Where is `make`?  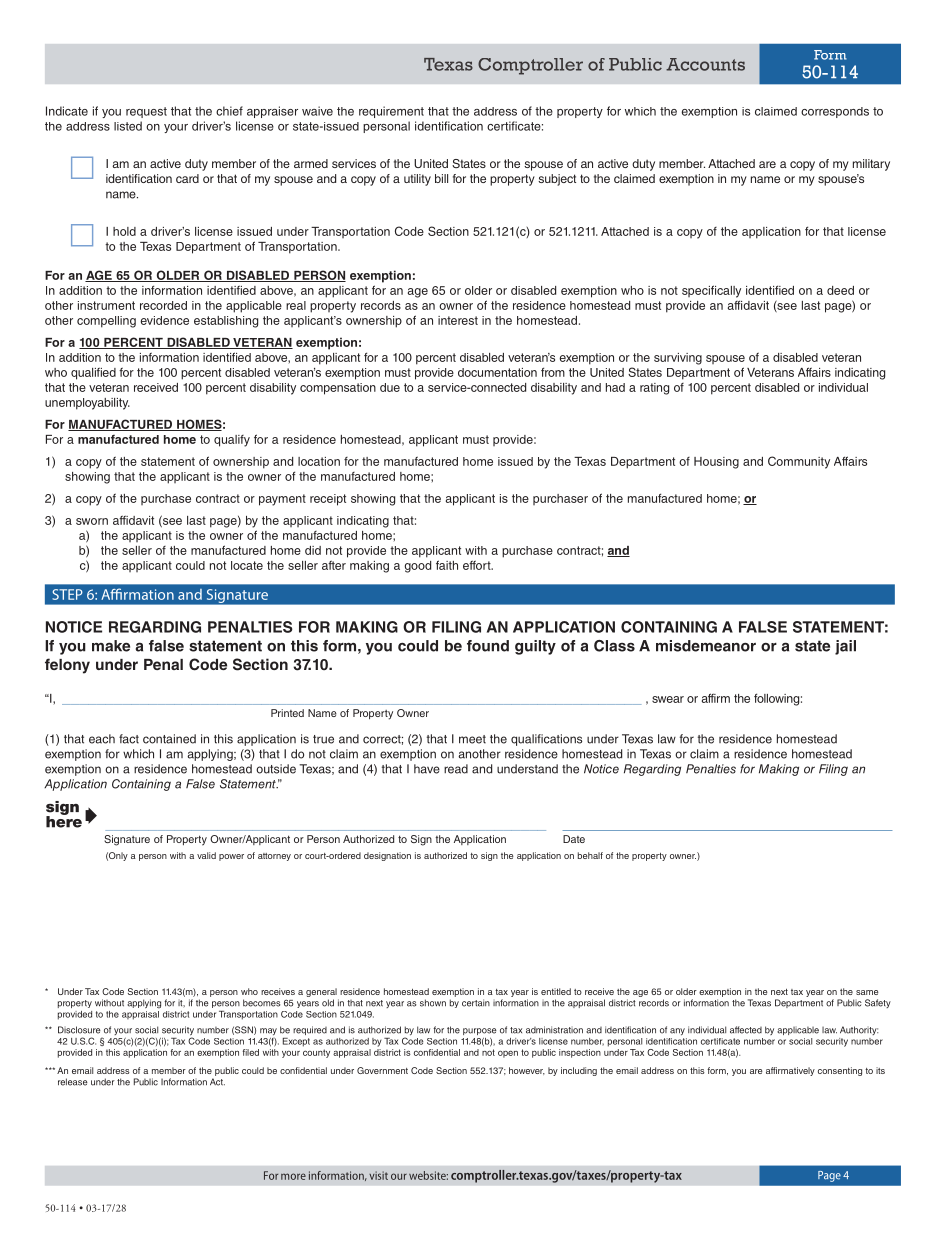 make is located at coordinates (111, 646).
